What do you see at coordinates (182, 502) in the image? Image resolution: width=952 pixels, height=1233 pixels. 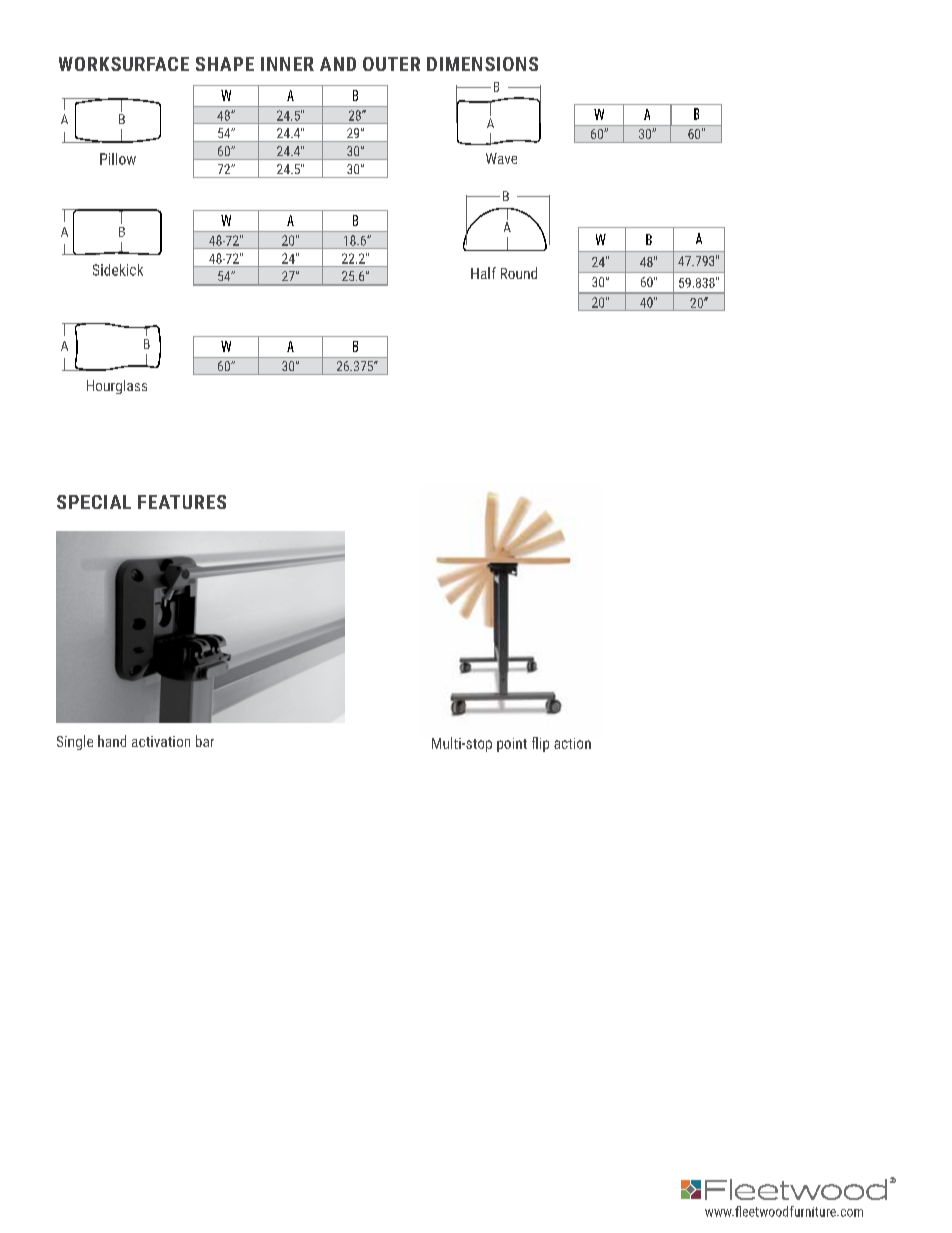 I see `FEATURES` at bounding box center [182, 502].
